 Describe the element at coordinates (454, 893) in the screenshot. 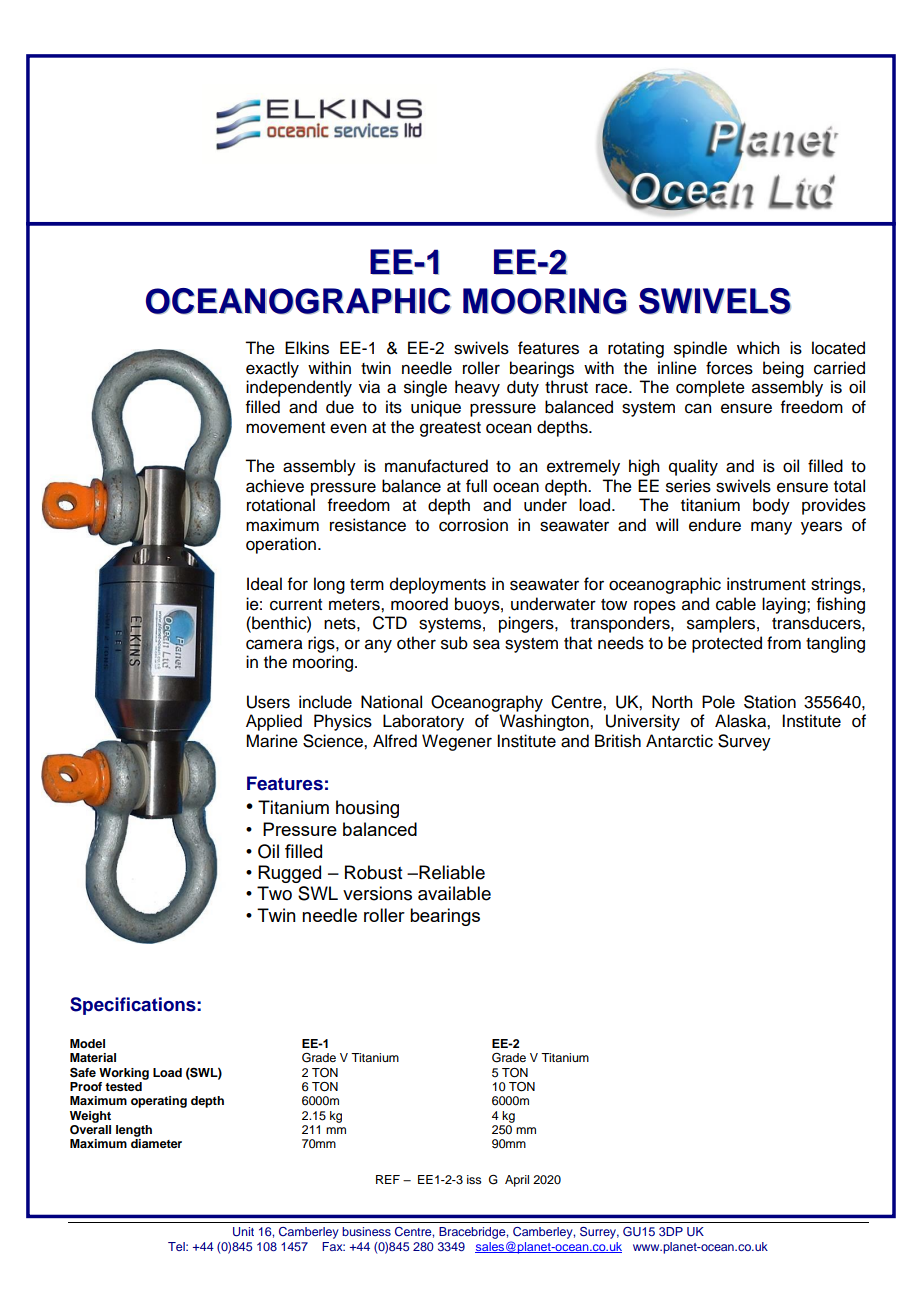

I see `available` at that location.
